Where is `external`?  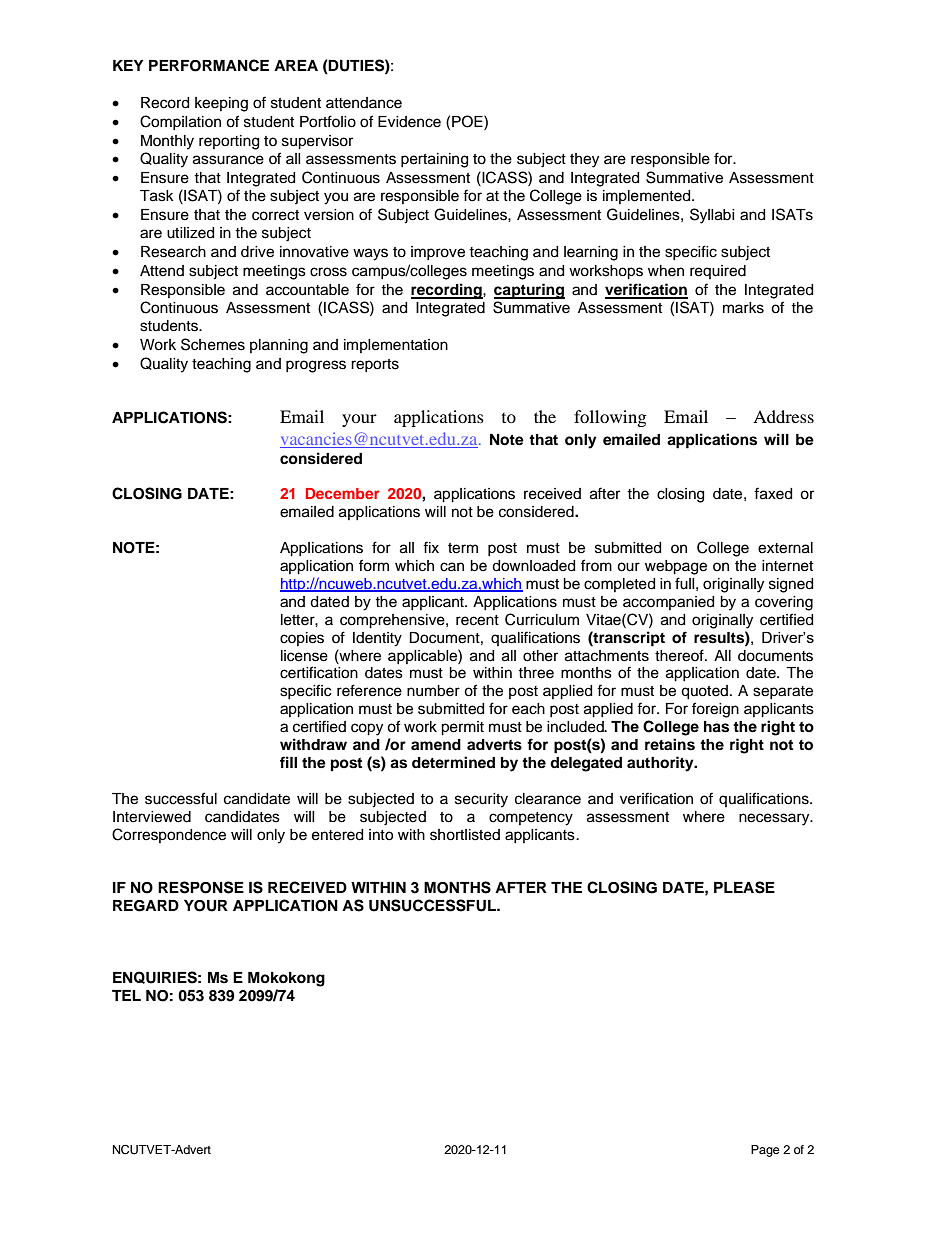
external is located at coordinates (785, 548).
